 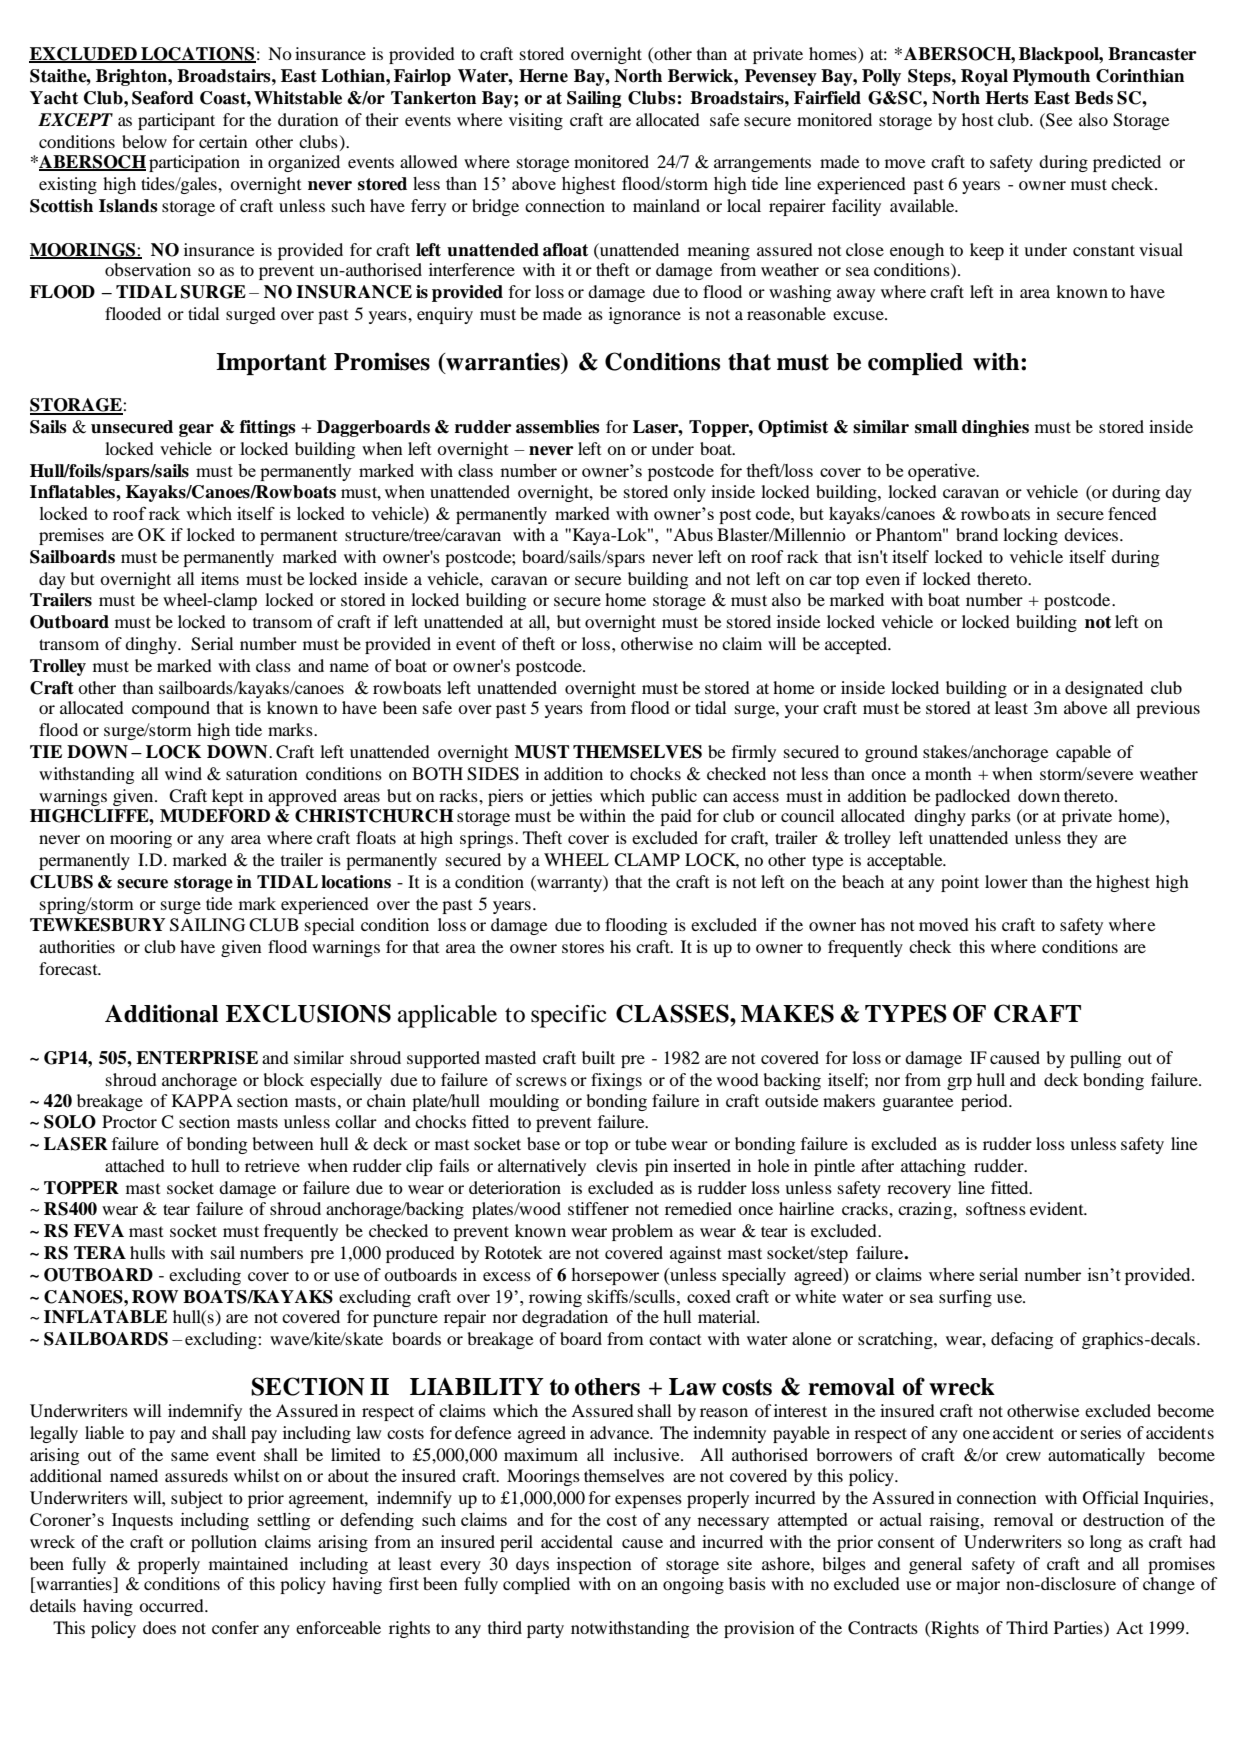 What do you see at coordinates (1082, 839) in the page?
I see `they` at bounding box center [1082, 839].
